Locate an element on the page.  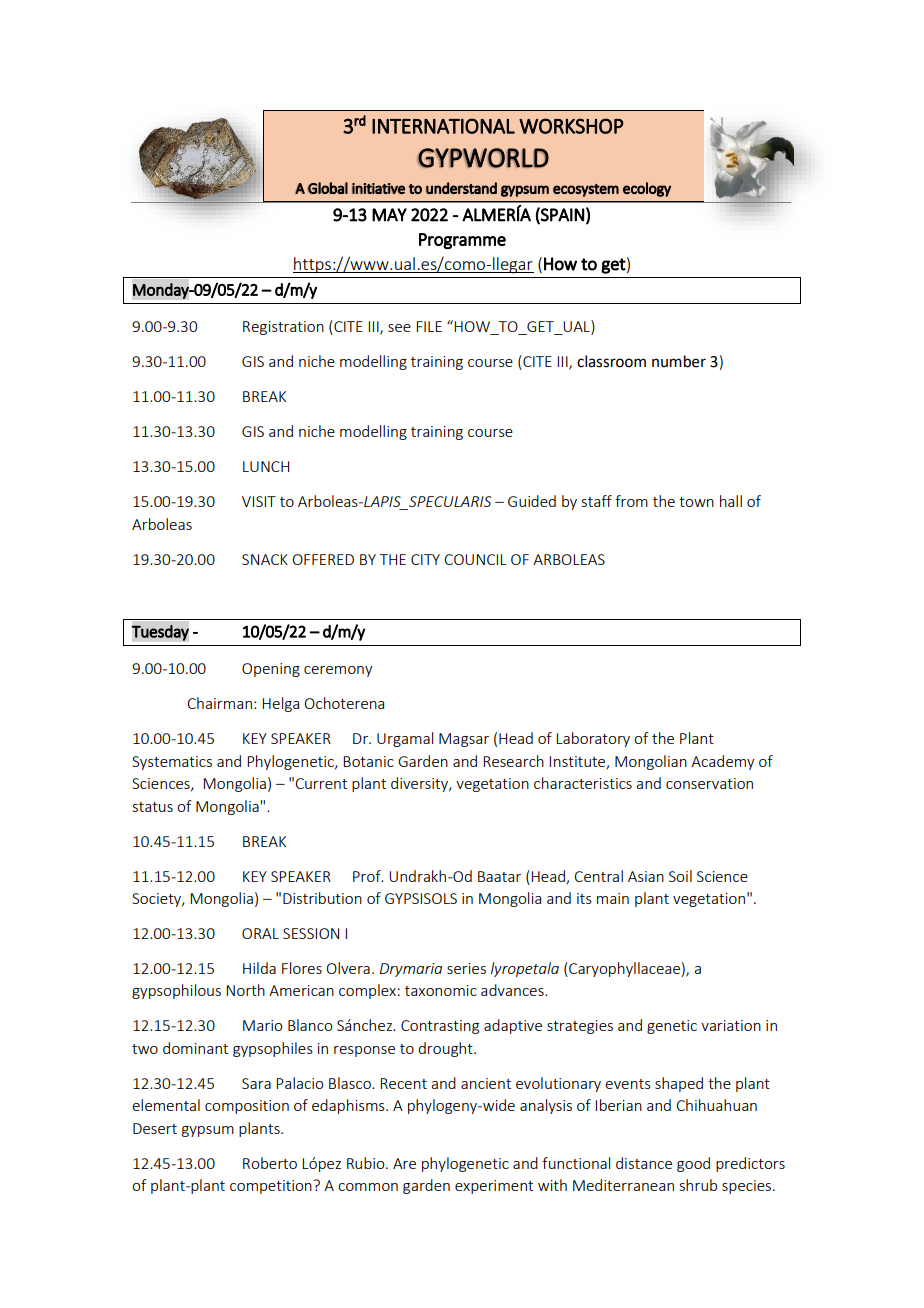
town is located at coordinates (696, 502).
